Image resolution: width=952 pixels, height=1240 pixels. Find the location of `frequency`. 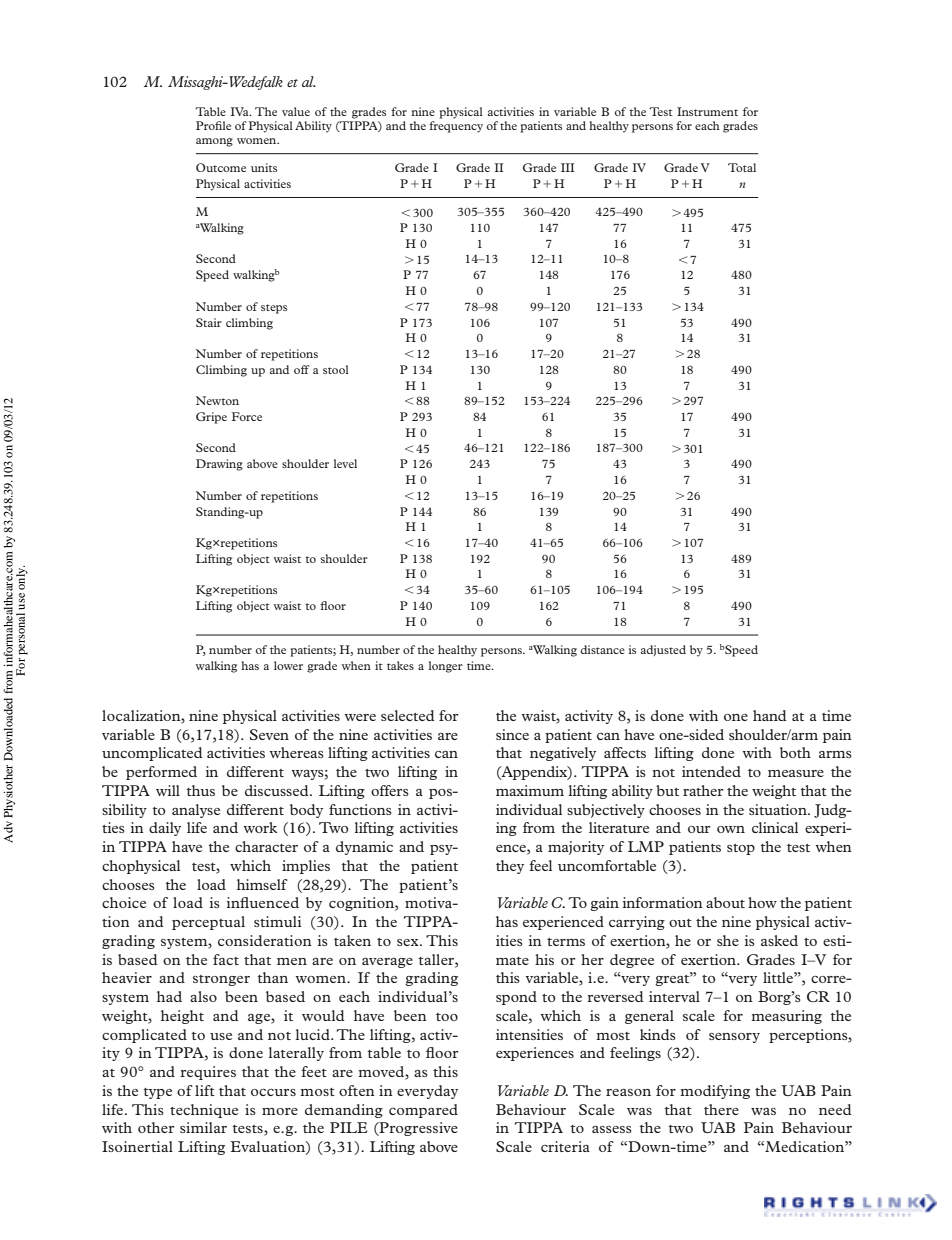

frequency is located at coordinates (456, 127).
